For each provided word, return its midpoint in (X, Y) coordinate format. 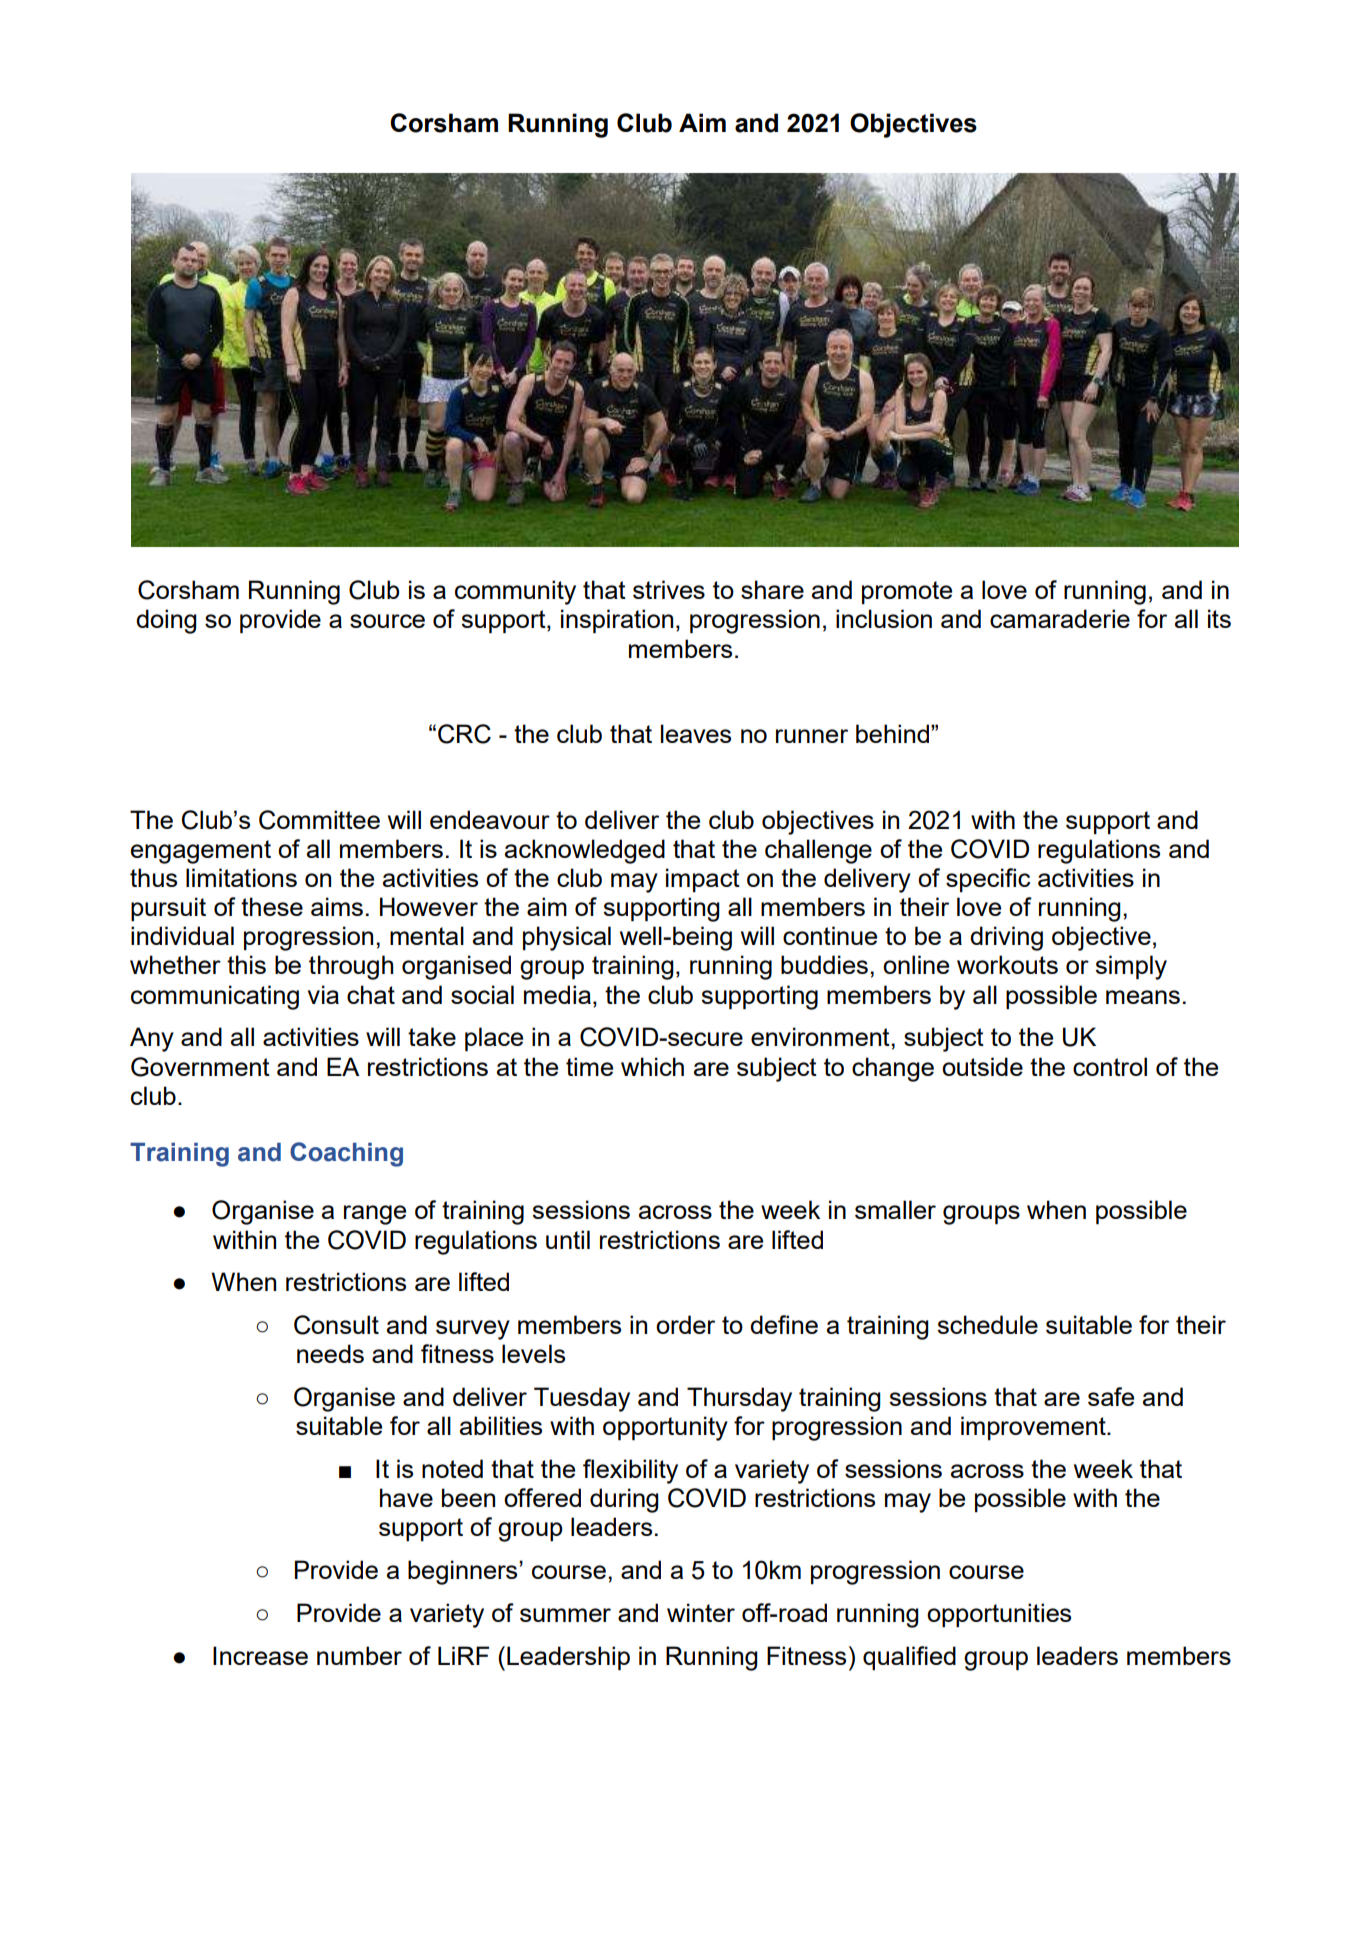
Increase (260, 1655)
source (387, 621)
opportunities (999, 1615)
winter (701, 1612)
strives (669, 589)
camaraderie (1060, 618)
